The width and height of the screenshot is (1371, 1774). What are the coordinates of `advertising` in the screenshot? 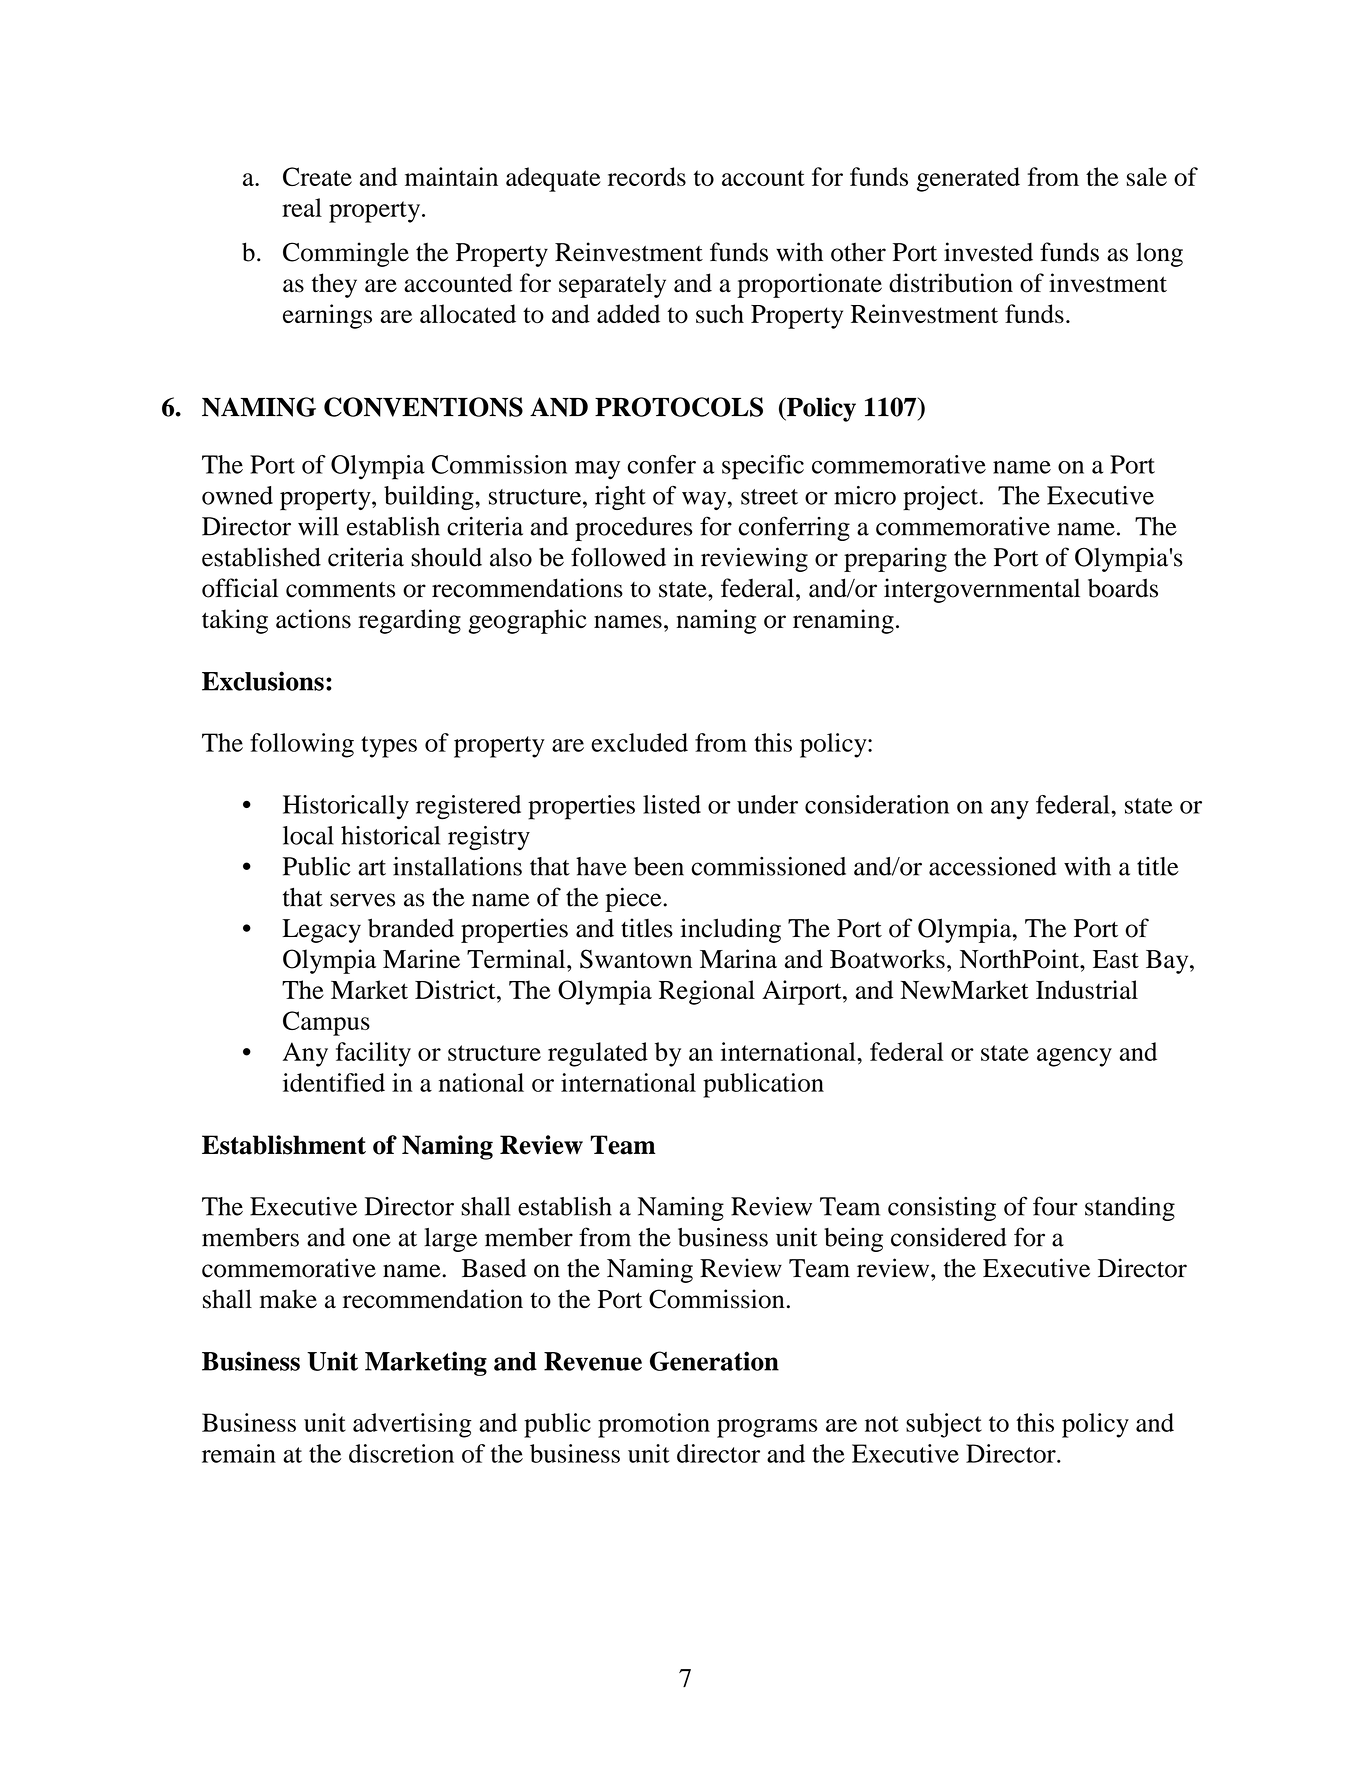 It's located at (412, 1425).
